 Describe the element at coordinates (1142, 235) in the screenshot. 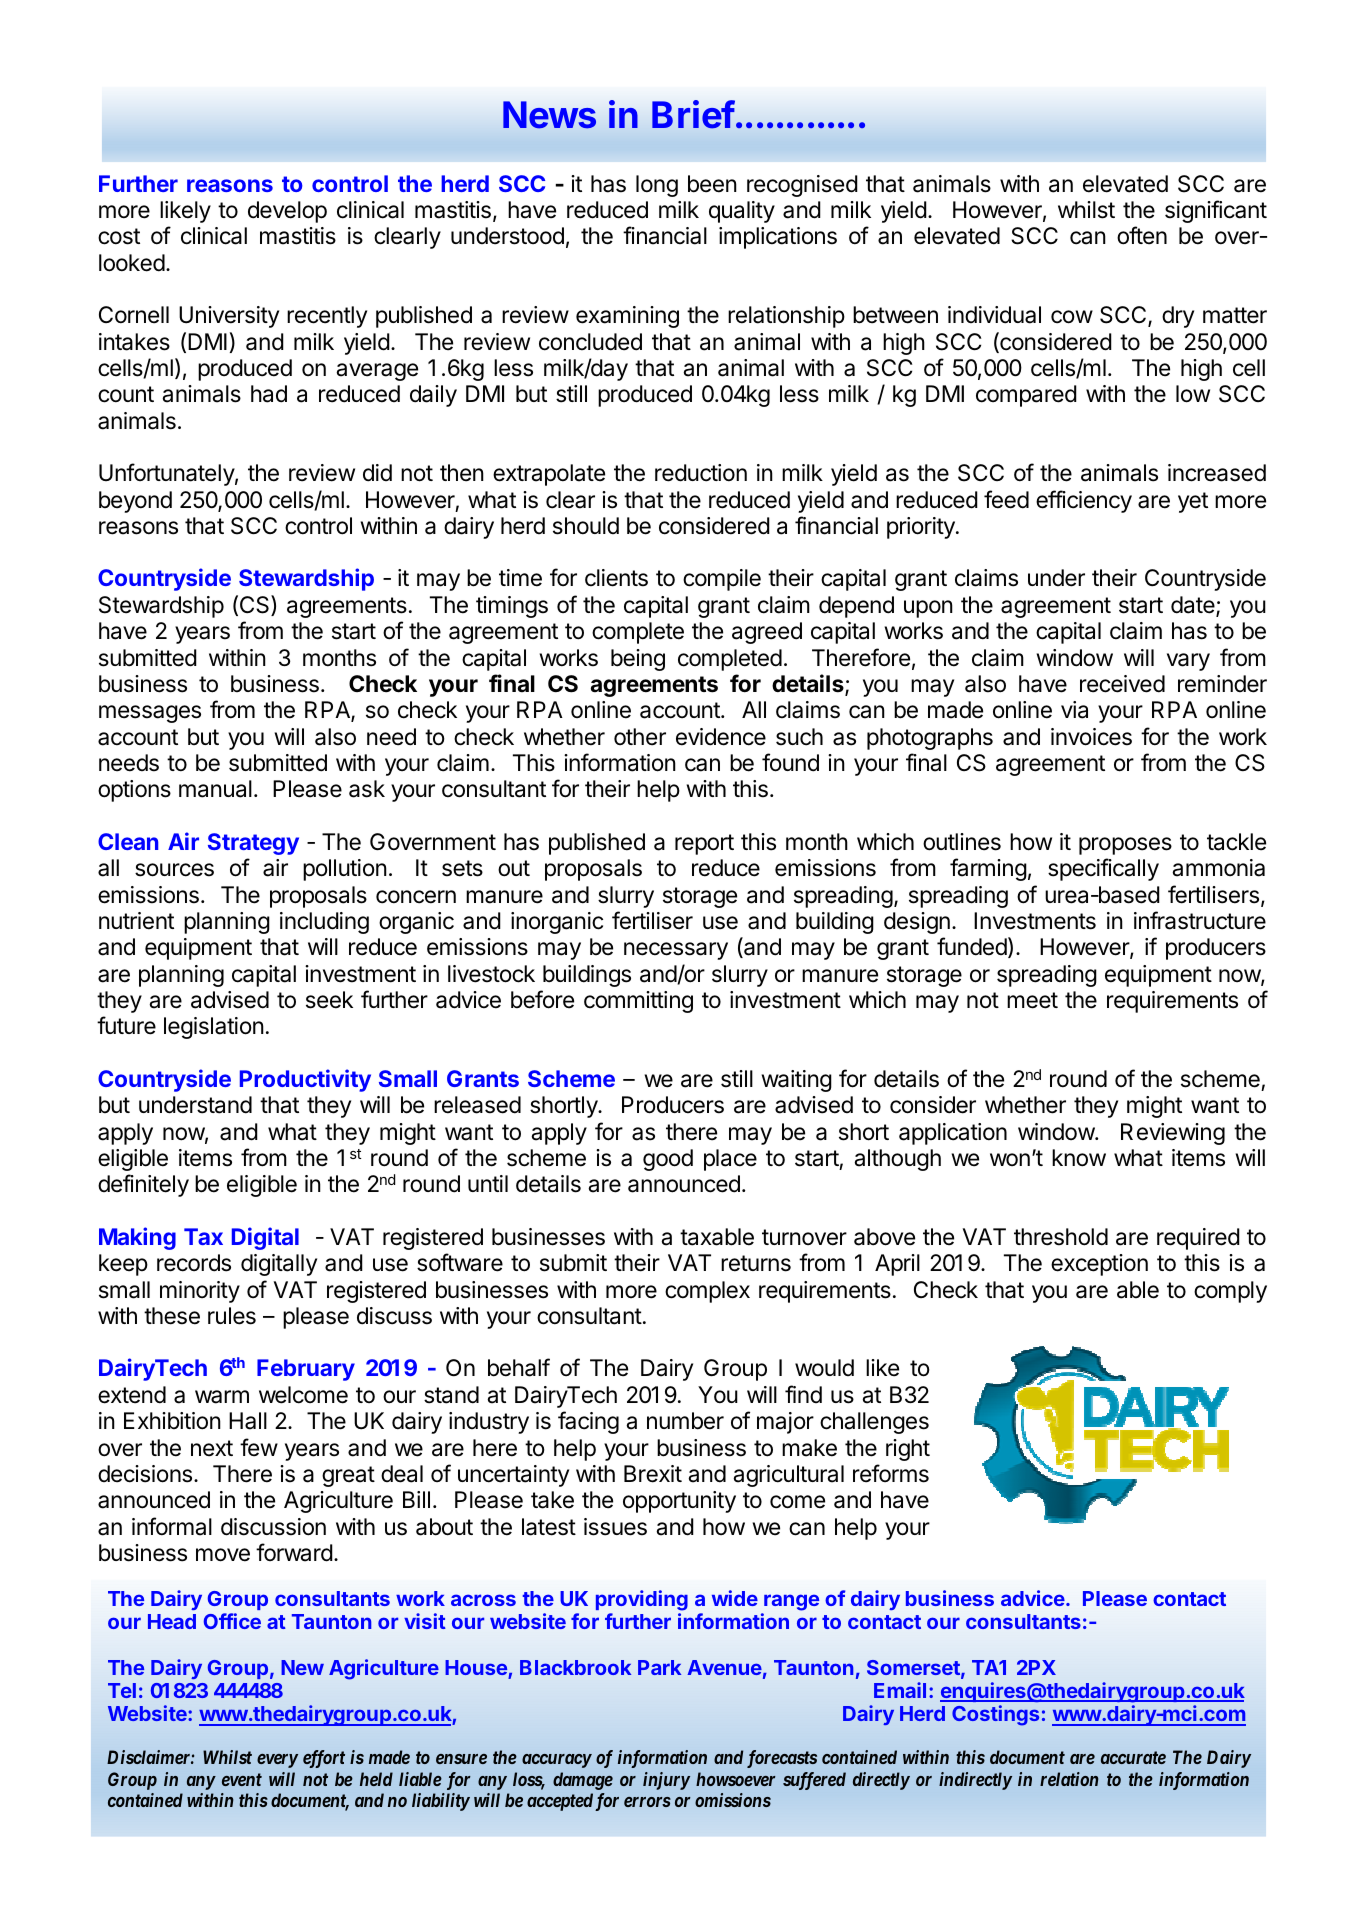

I see `often` at that location.
